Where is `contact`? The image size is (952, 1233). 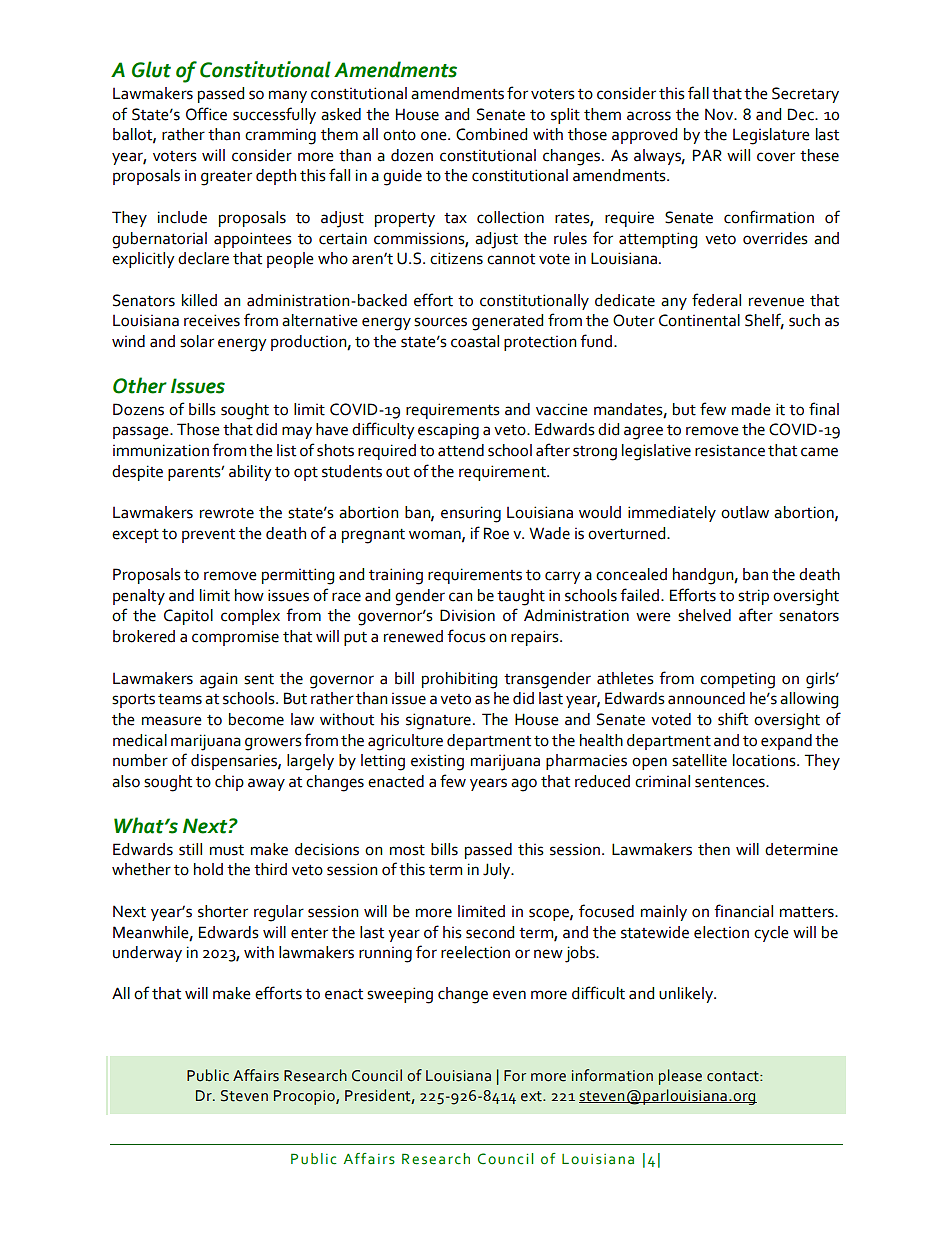 contact is located at coordinates (734, 1076).
